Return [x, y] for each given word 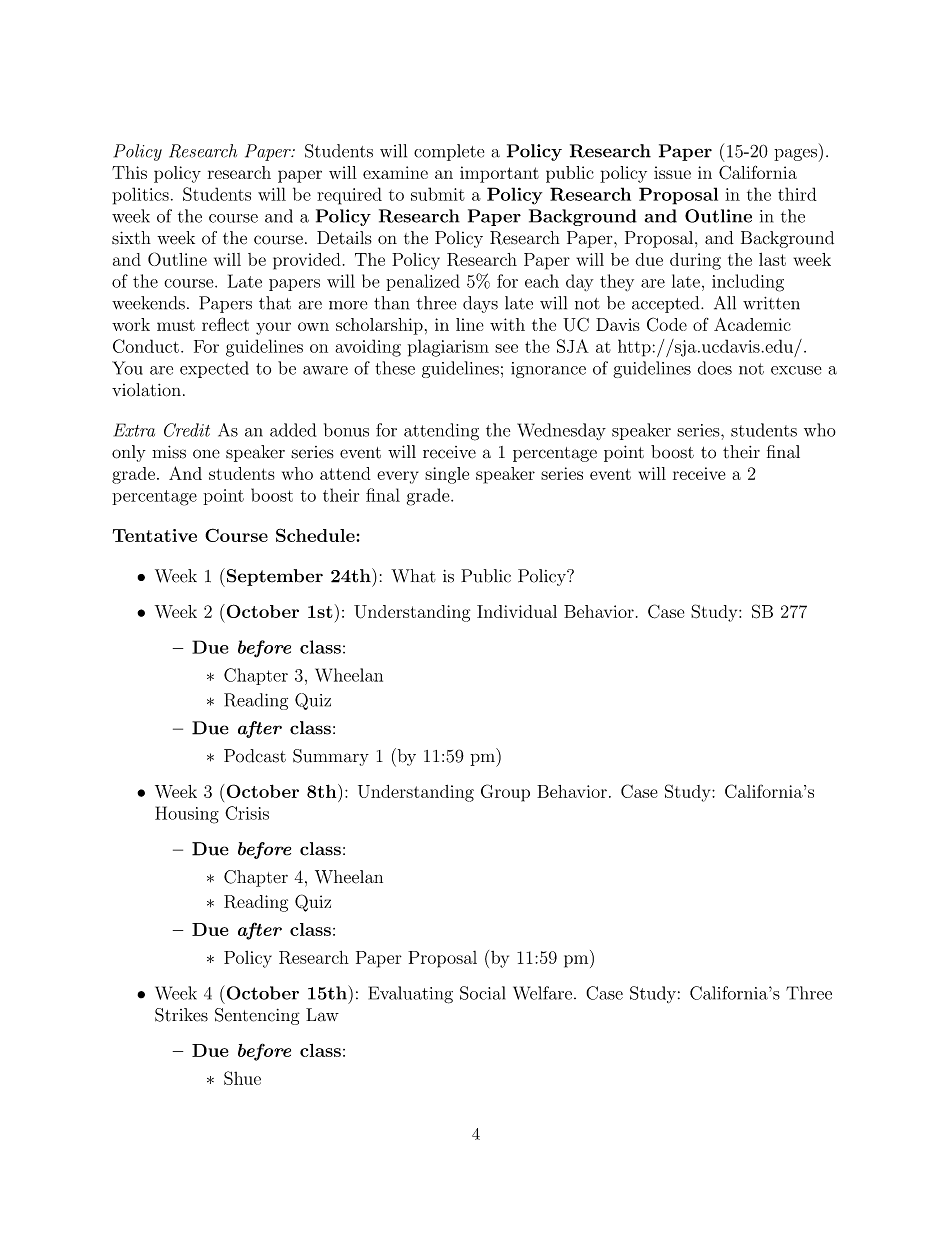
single [447, 475]
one [206, 454]
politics [140, 196]
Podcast [255, 756]
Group [505, 793]
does [715, 368]
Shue [242, 1078]
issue [672, 172]
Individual [517, 611]
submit [438, 194]
